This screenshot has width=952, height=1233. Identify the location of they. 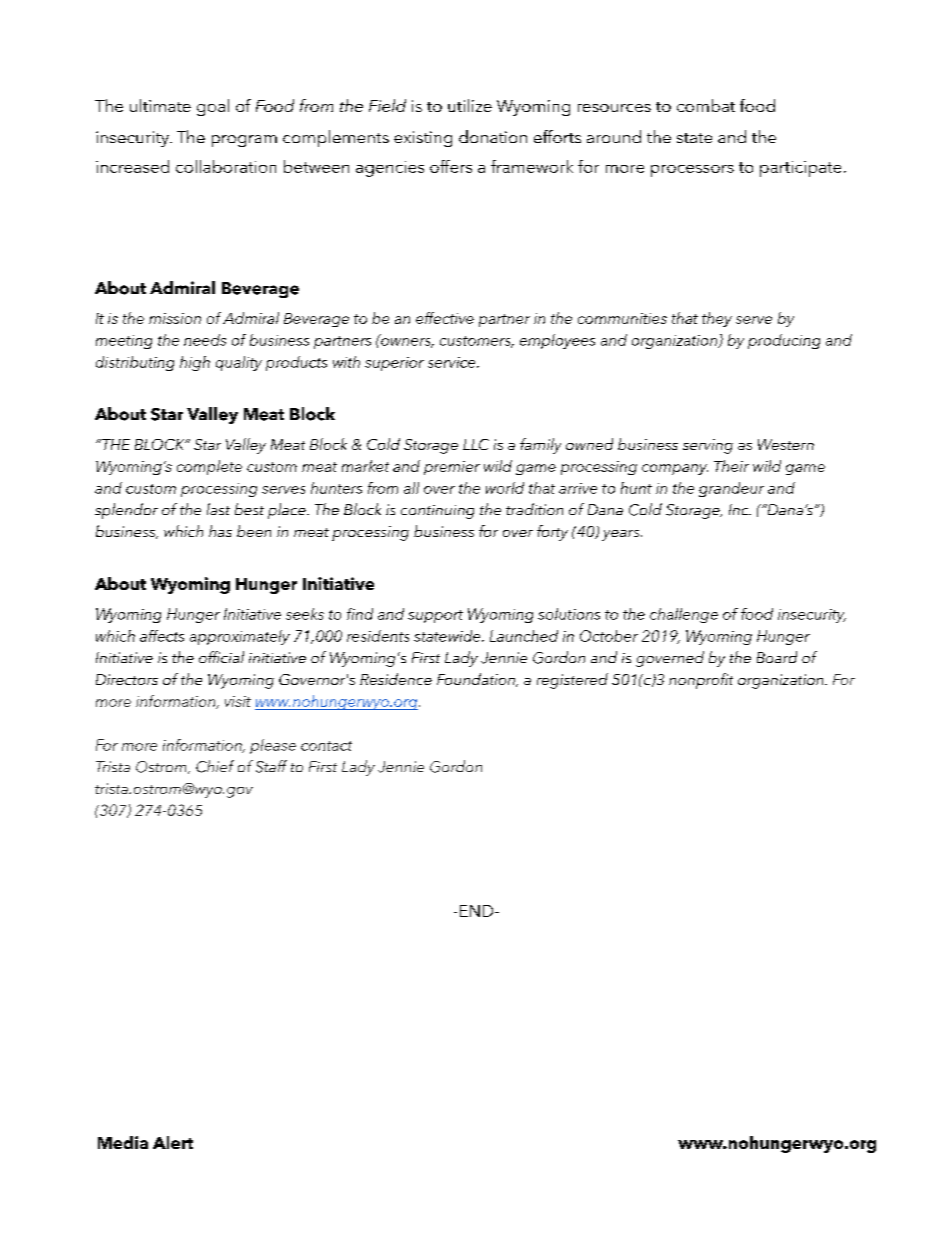
(717, 319).
